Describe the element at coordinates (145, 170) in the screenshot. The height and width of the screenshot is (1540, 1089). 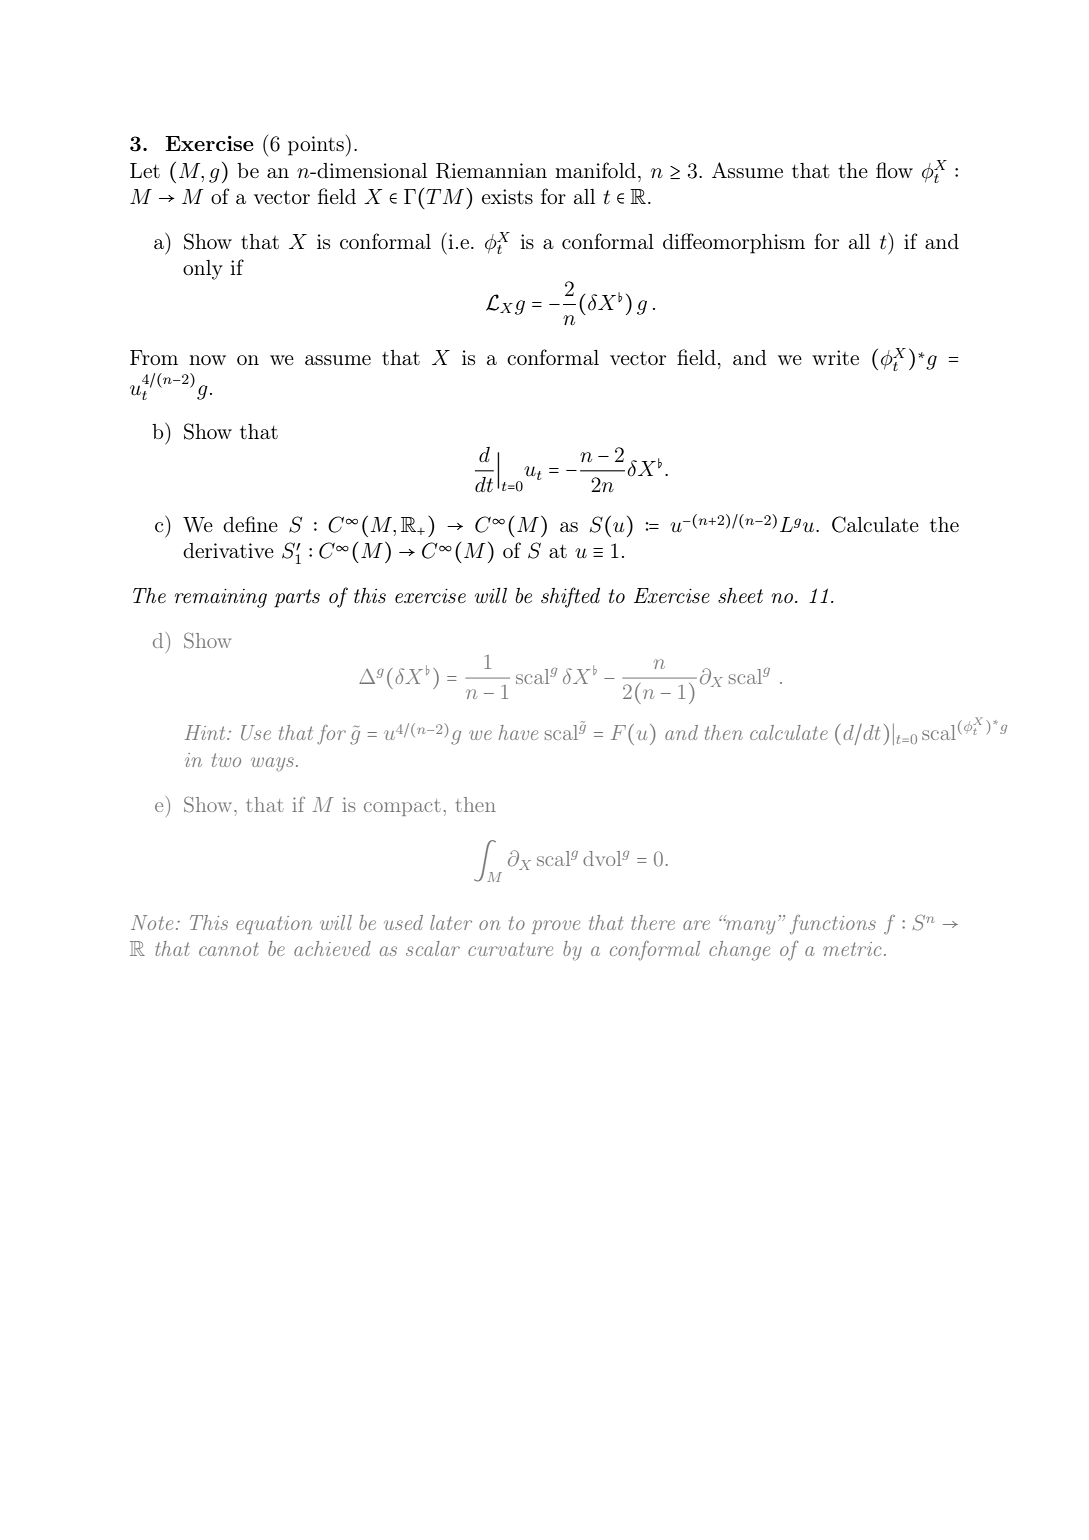
I see `Let` at that location.
